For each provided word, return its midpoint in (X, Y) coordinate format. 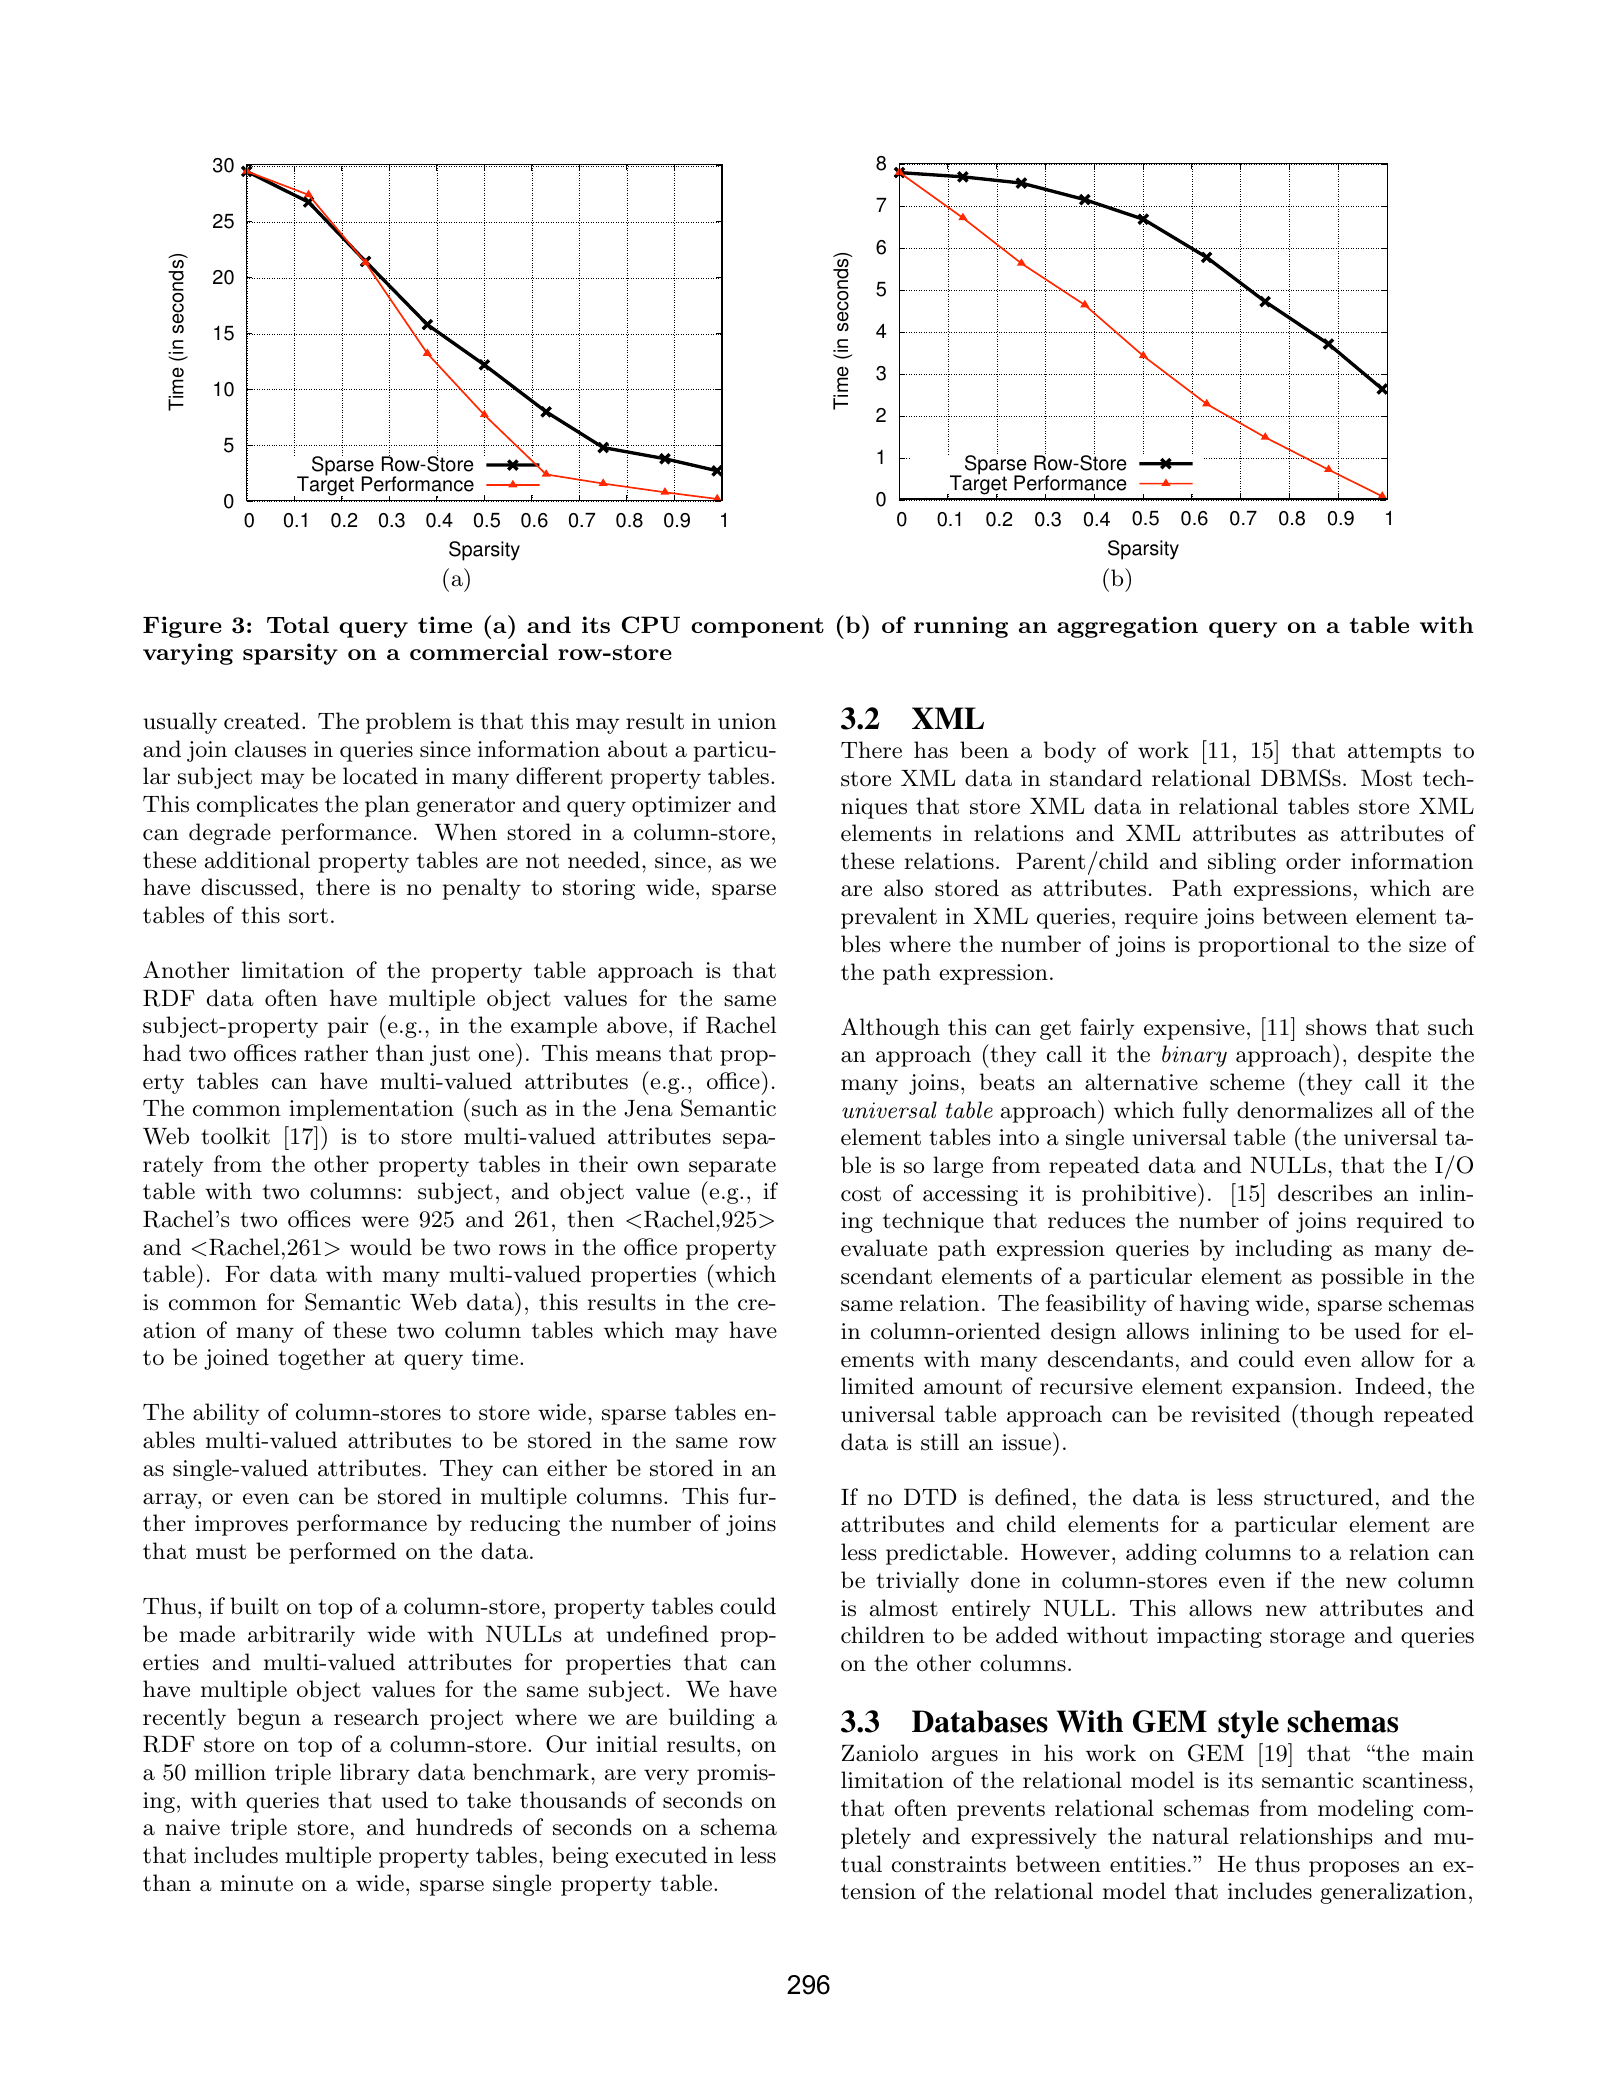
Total (298, 624)
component (757, 628)
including (1283, 1250)
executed (661, 1855)
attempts (1394, 753)
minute (256, 1883)
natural (1190, 1836)
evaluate (884, 1248)
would (381, 1247)
